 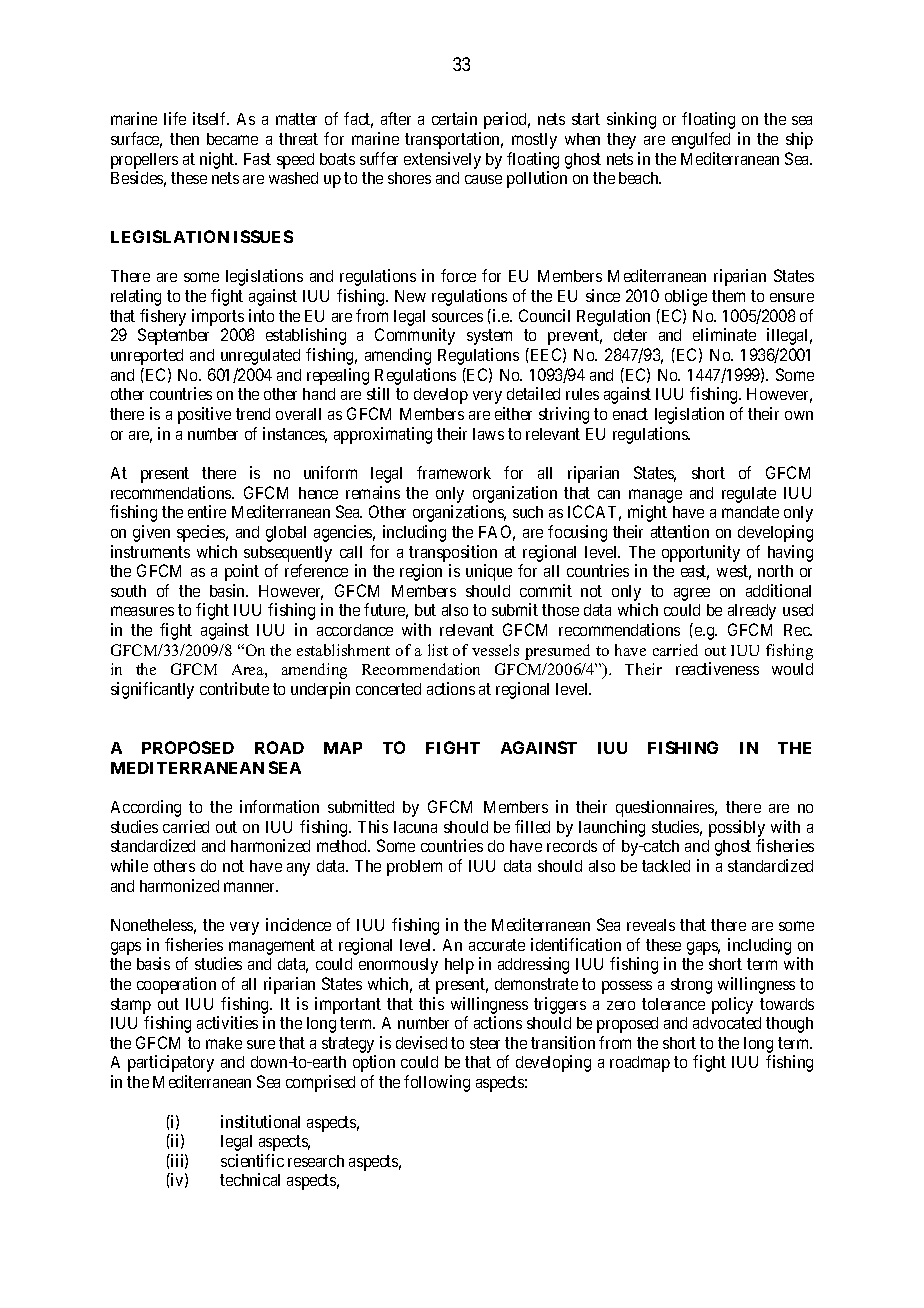 What do you see at coordinates (701, 140) in the document?
I see `engulfed` at bounding box center [701, 140].
